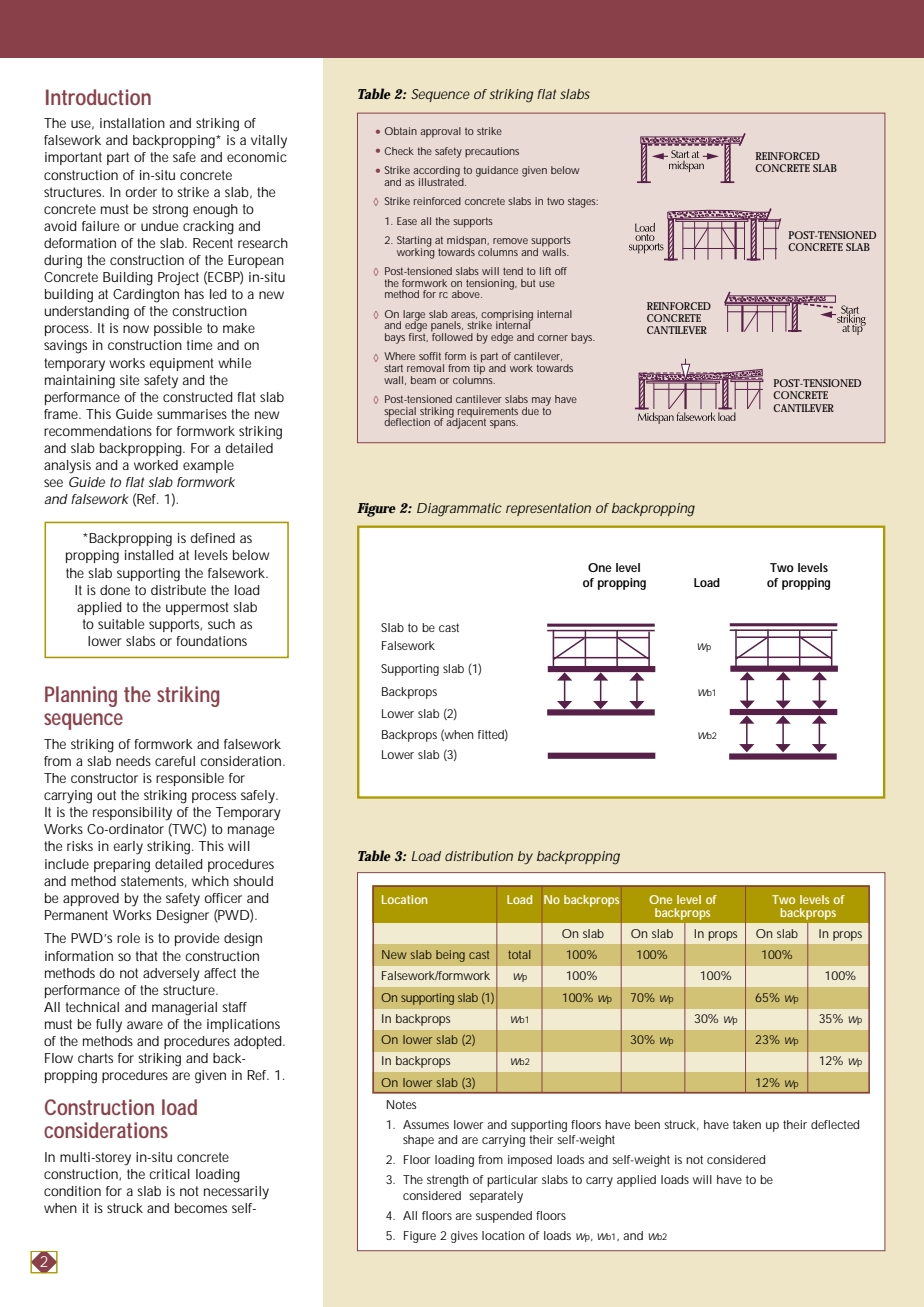 This document has height=1307, width=924. Describe the element at coordinates (169, 1174) in the document. I see `critical` at that location.
